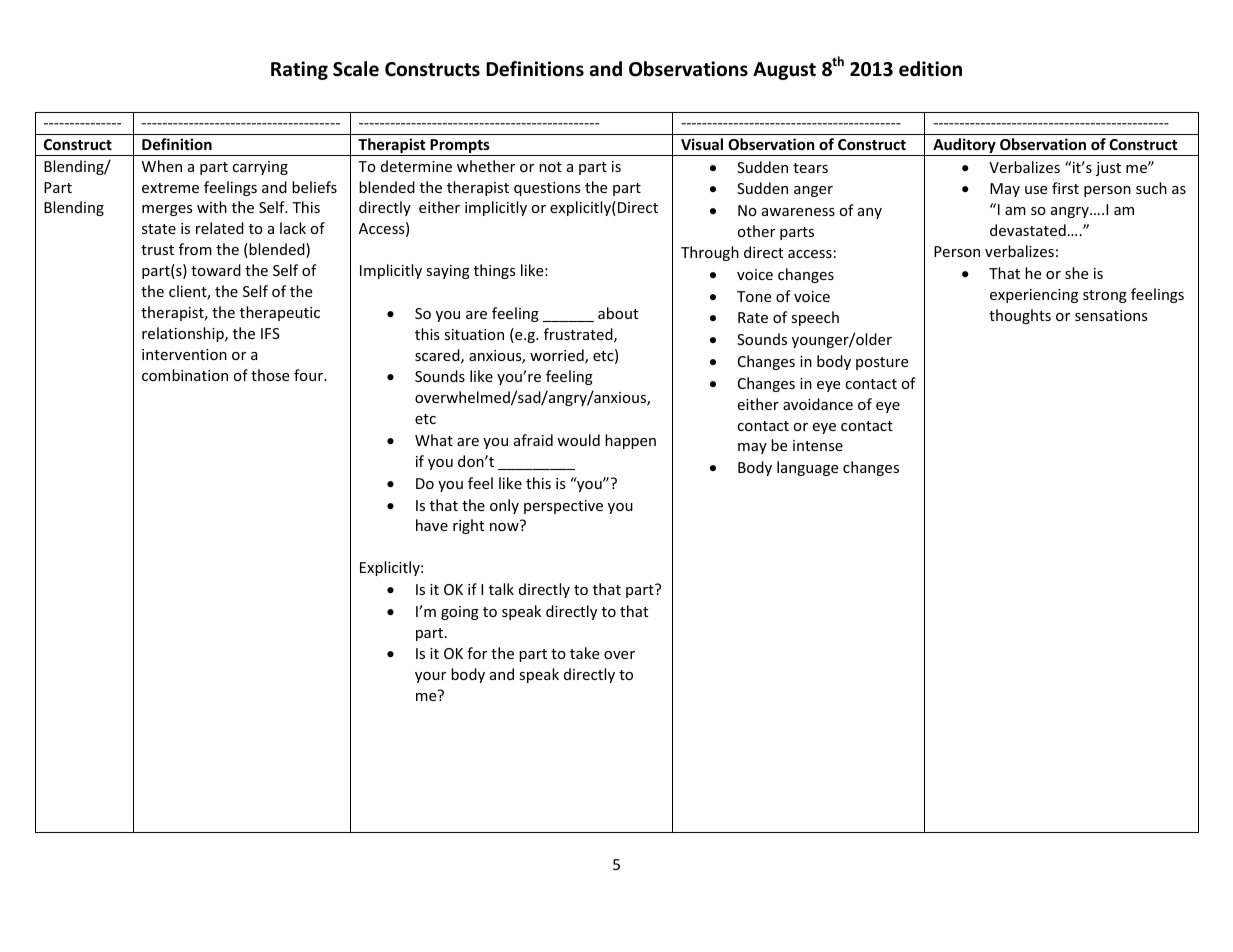  I want to click on worried, so click(558, 356).
